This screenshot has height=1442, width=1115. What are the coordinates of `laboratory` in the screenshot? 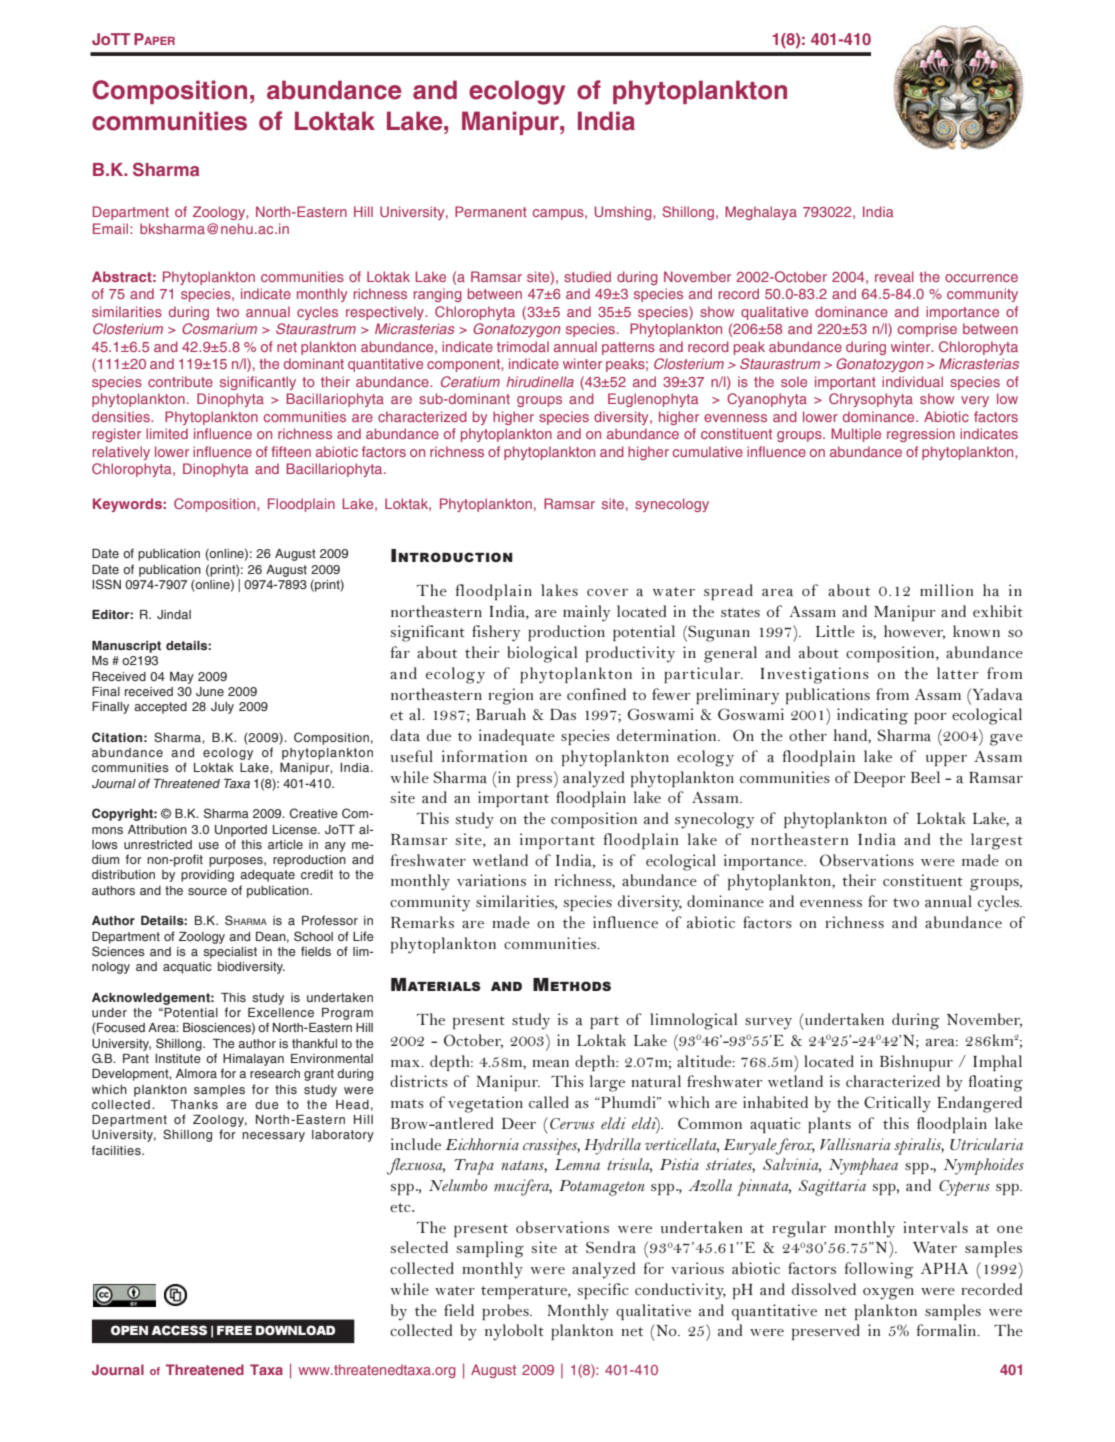 It's located at (343, 1136).
